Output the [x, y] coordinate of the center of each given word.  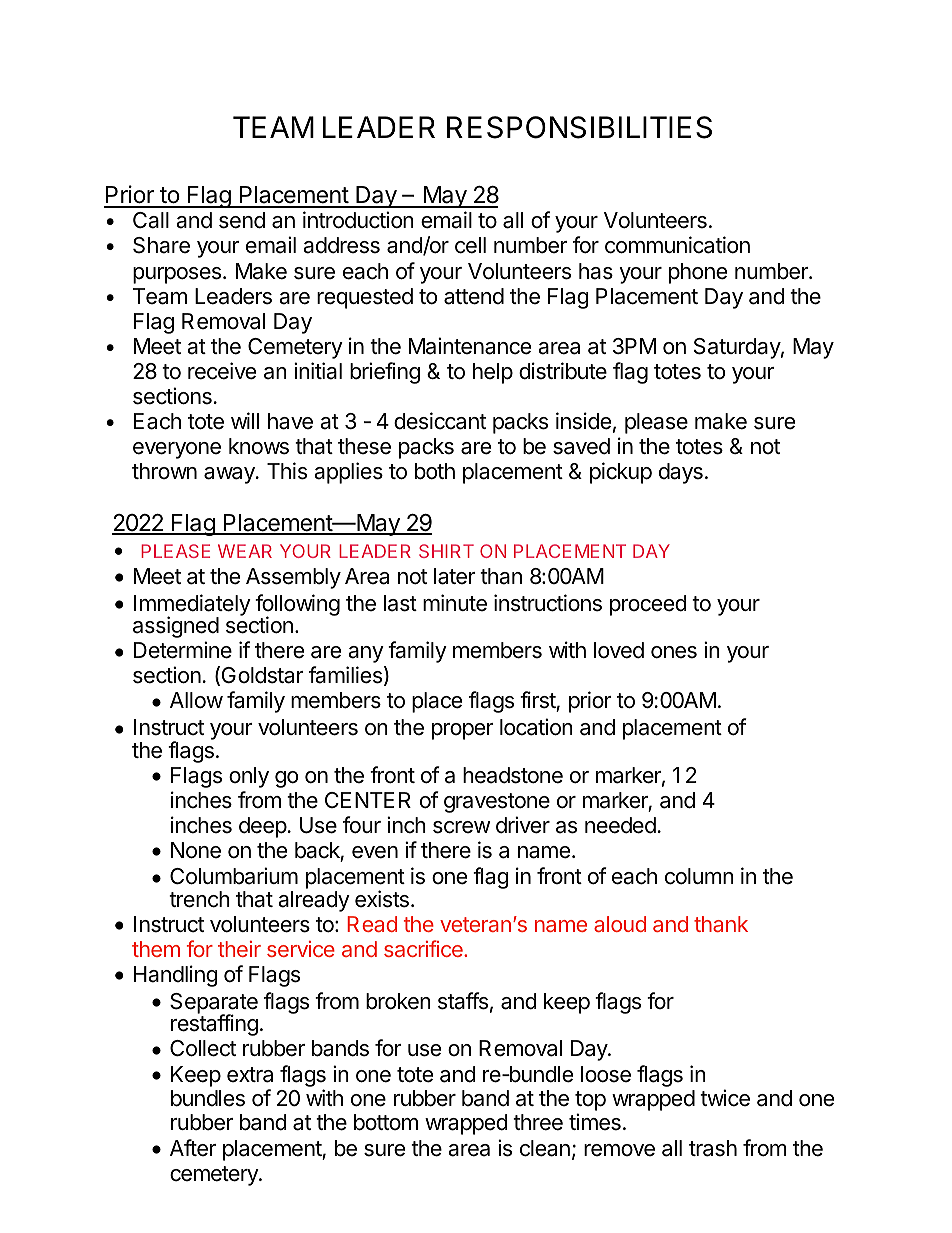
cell [470, 245]
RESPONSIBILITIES [579, 127]
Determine [183, 650]
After [193, 1148]
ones [674, 652]
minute [455, 603]
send [242, 220]
